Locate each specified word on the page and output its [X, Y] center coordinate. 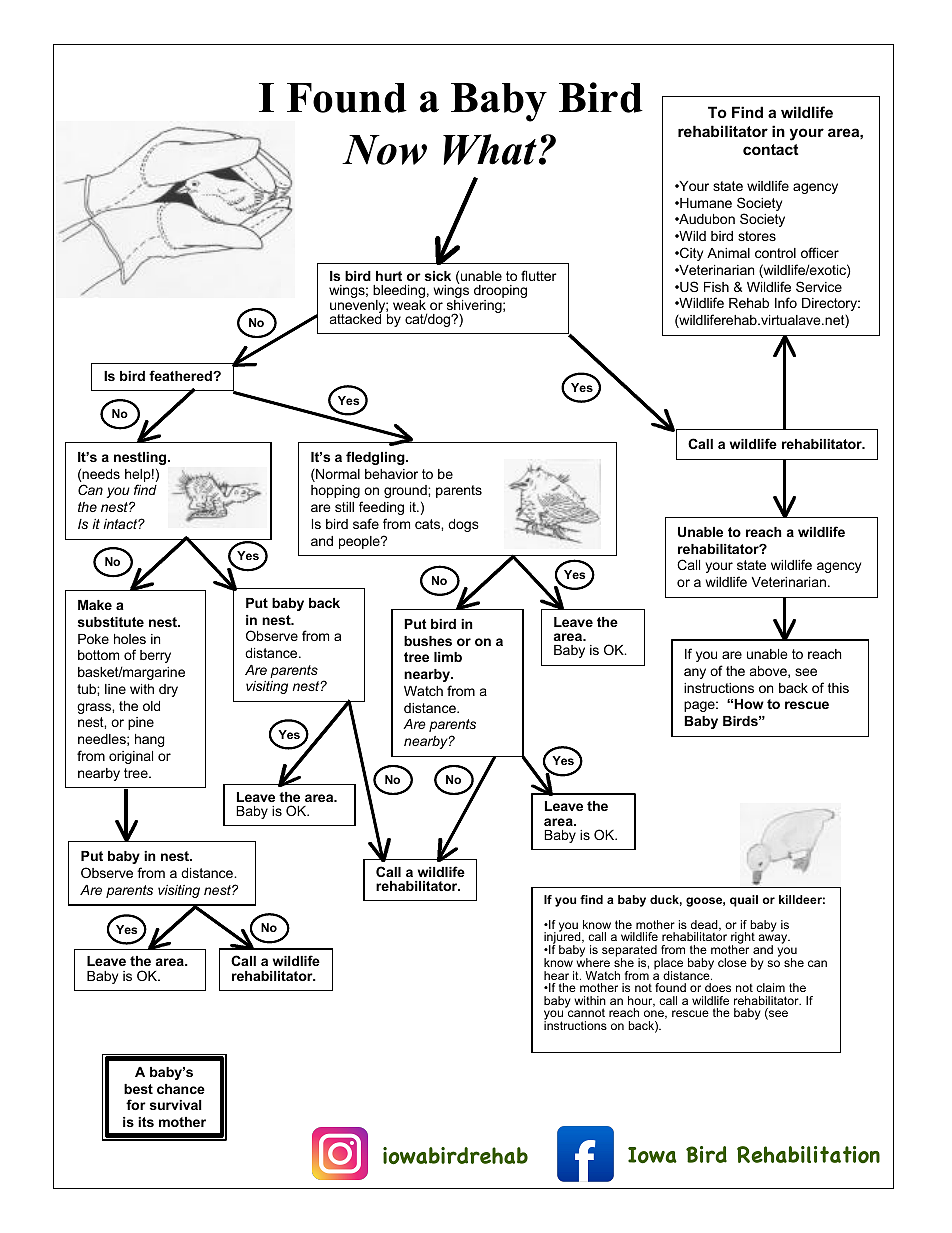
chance [181, 1089]
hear [556, 975]
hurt [389, 276]
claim [770, 987]
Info [786, 302]
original [131, 757]
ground [406, 491]
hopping [335, 491]
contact [771, 149]
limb [448, 657]
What [490, 149]
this [838, 688]
